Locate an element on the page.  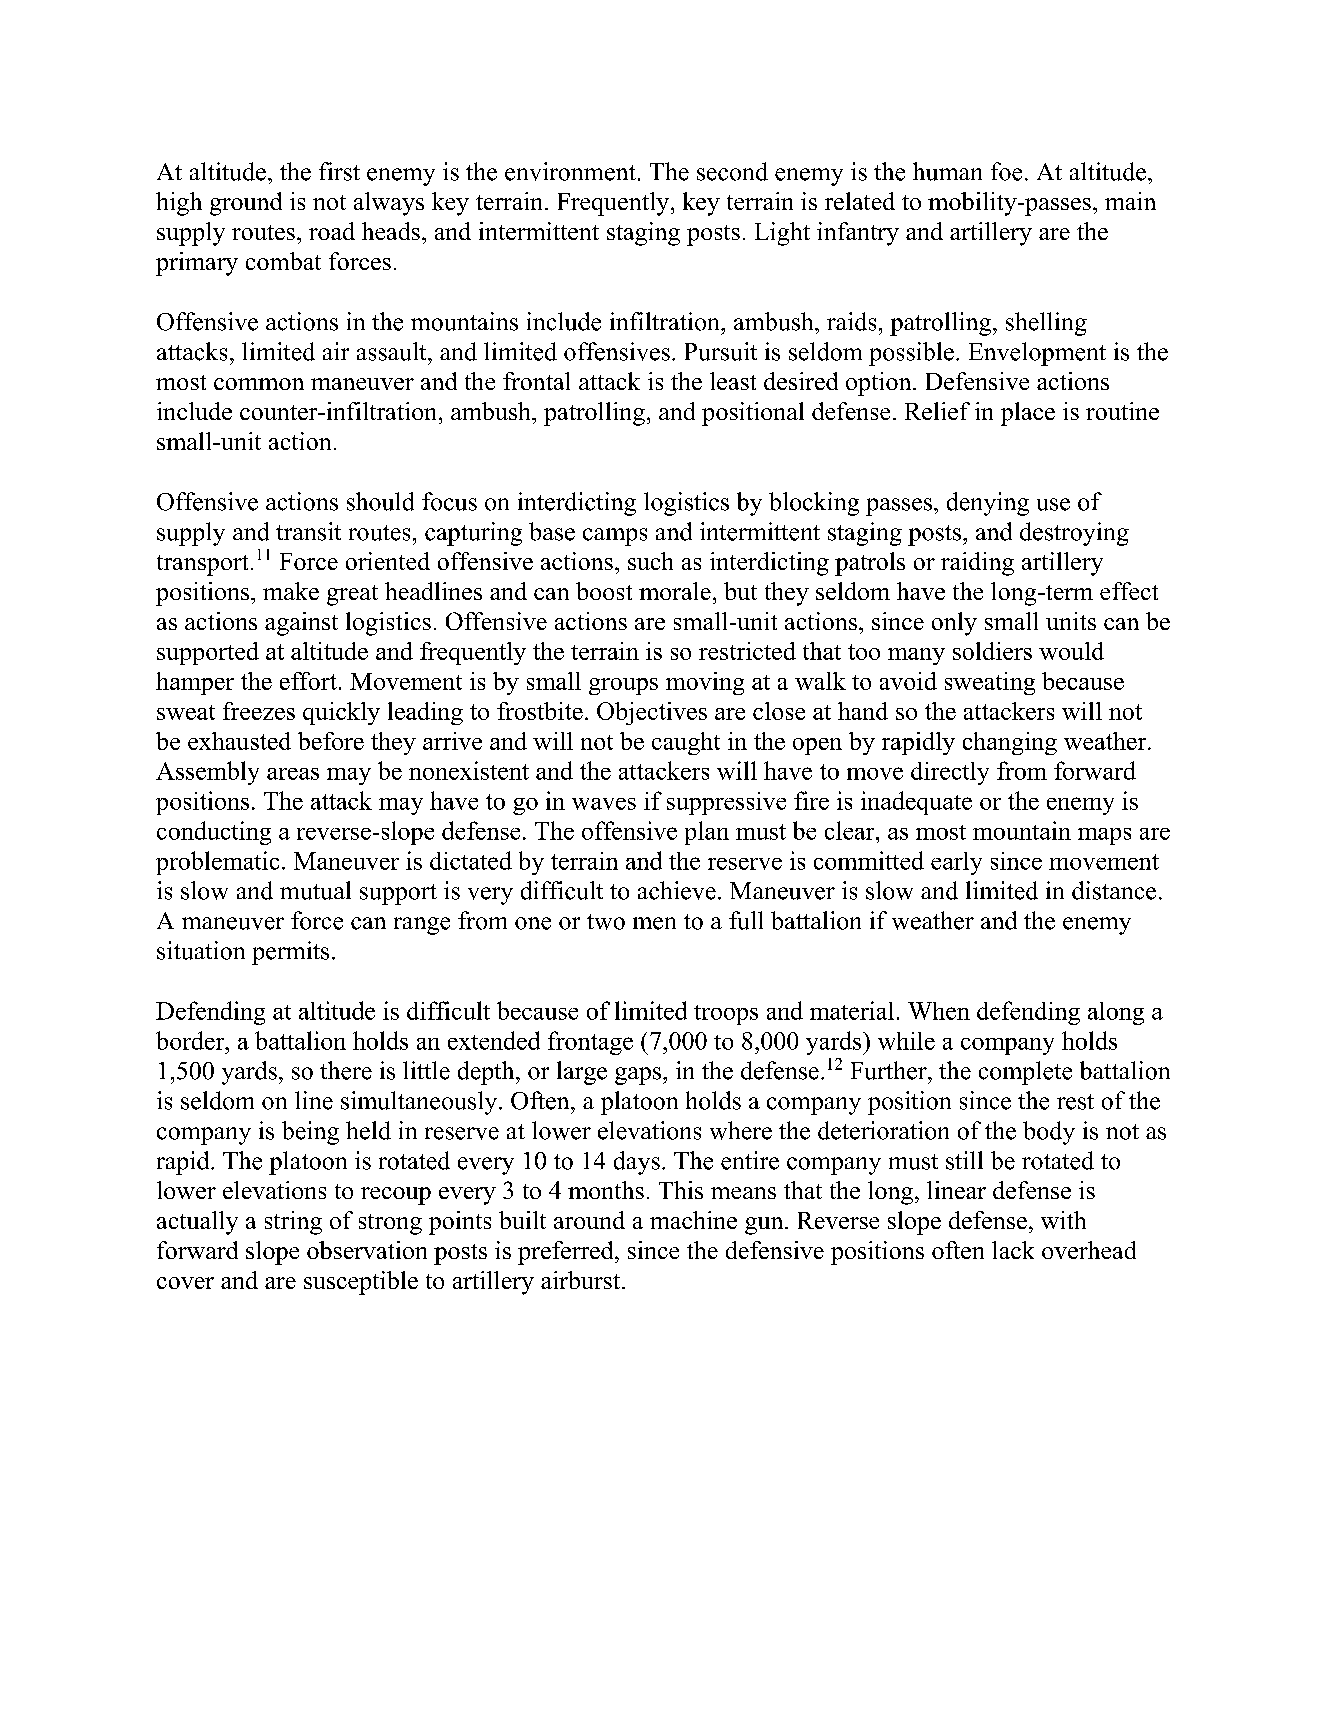
transit is located at coordinates (308, 531).
